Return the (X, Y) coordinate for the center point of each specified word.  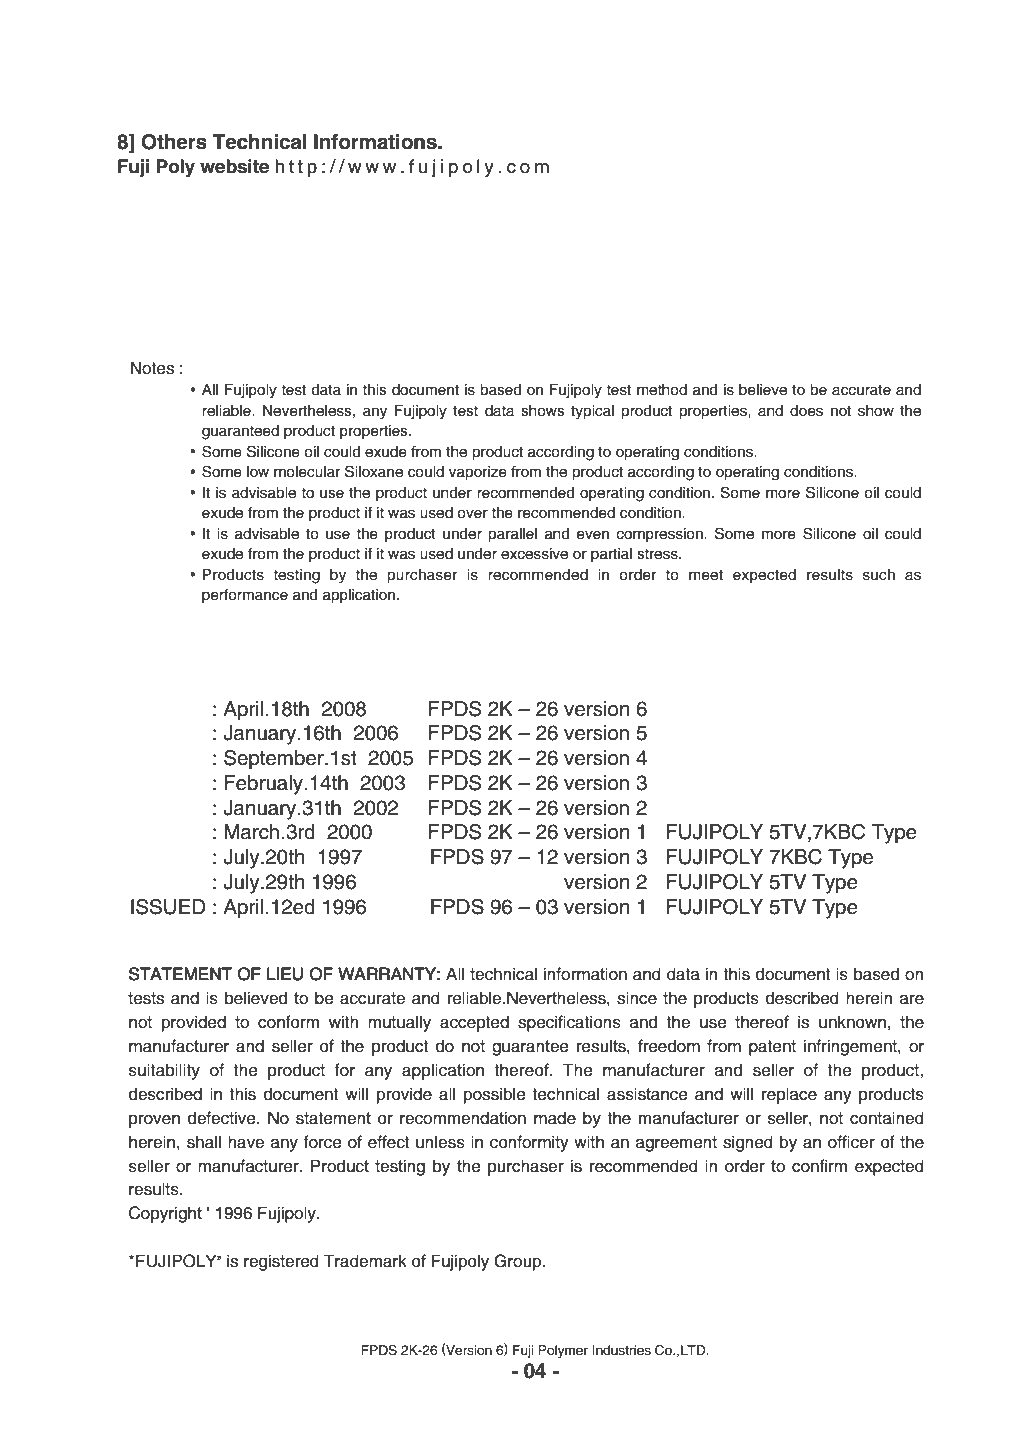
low (258, 471)
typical (592, 412)
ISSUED (168, 907)
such (879, 575)
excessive (534, 554)
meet (706, 575)
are (912, 1000)
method (662, 390)
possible (495, 1095)
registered (281, 1262)
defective (223, 1118)
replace (789, 1095)
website (234, 166)
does (806, 411)
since (637, 998)
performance (245, 596)
